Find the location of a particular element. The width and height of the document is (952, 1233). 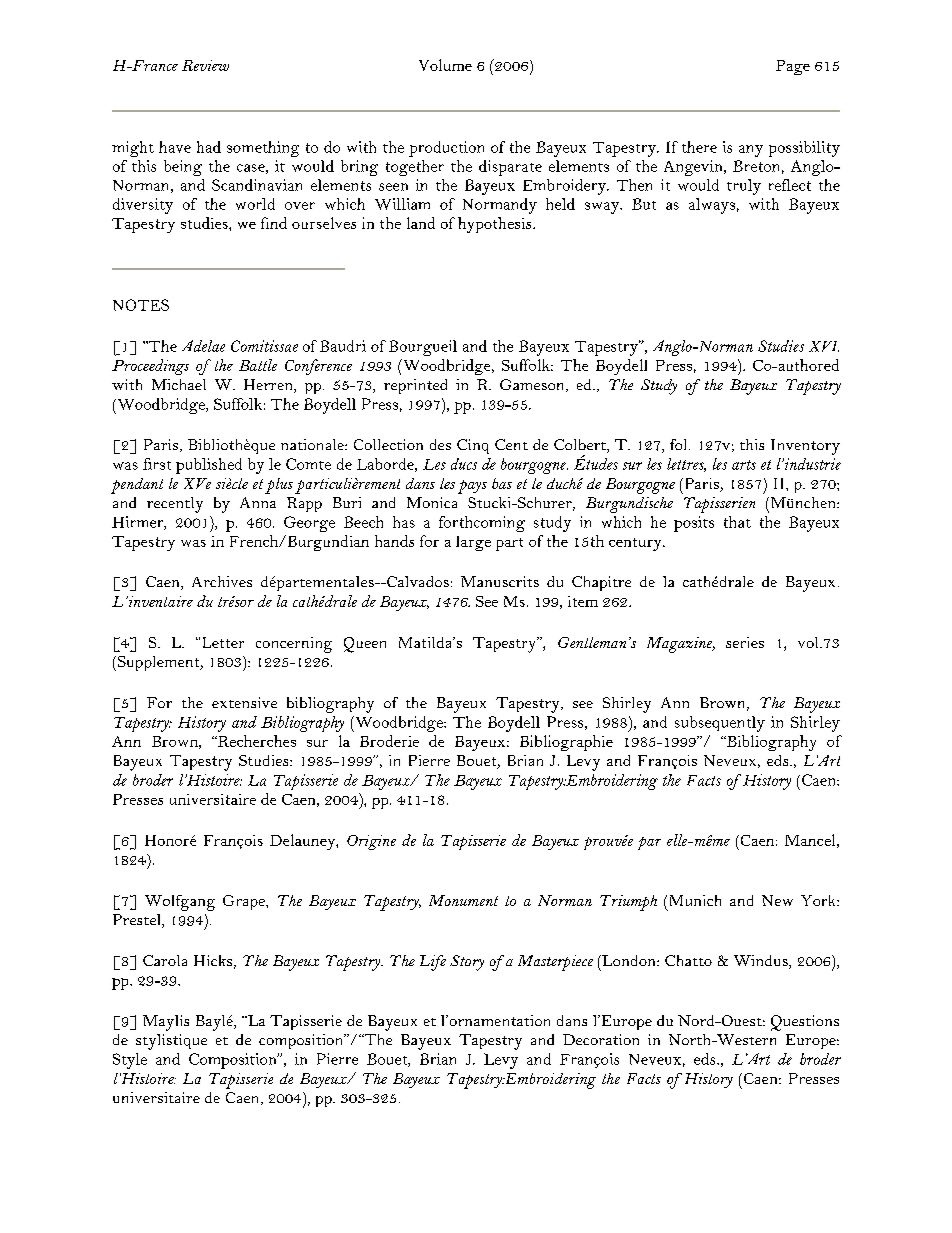

hypothesis is located at coordinates (496, 225).
